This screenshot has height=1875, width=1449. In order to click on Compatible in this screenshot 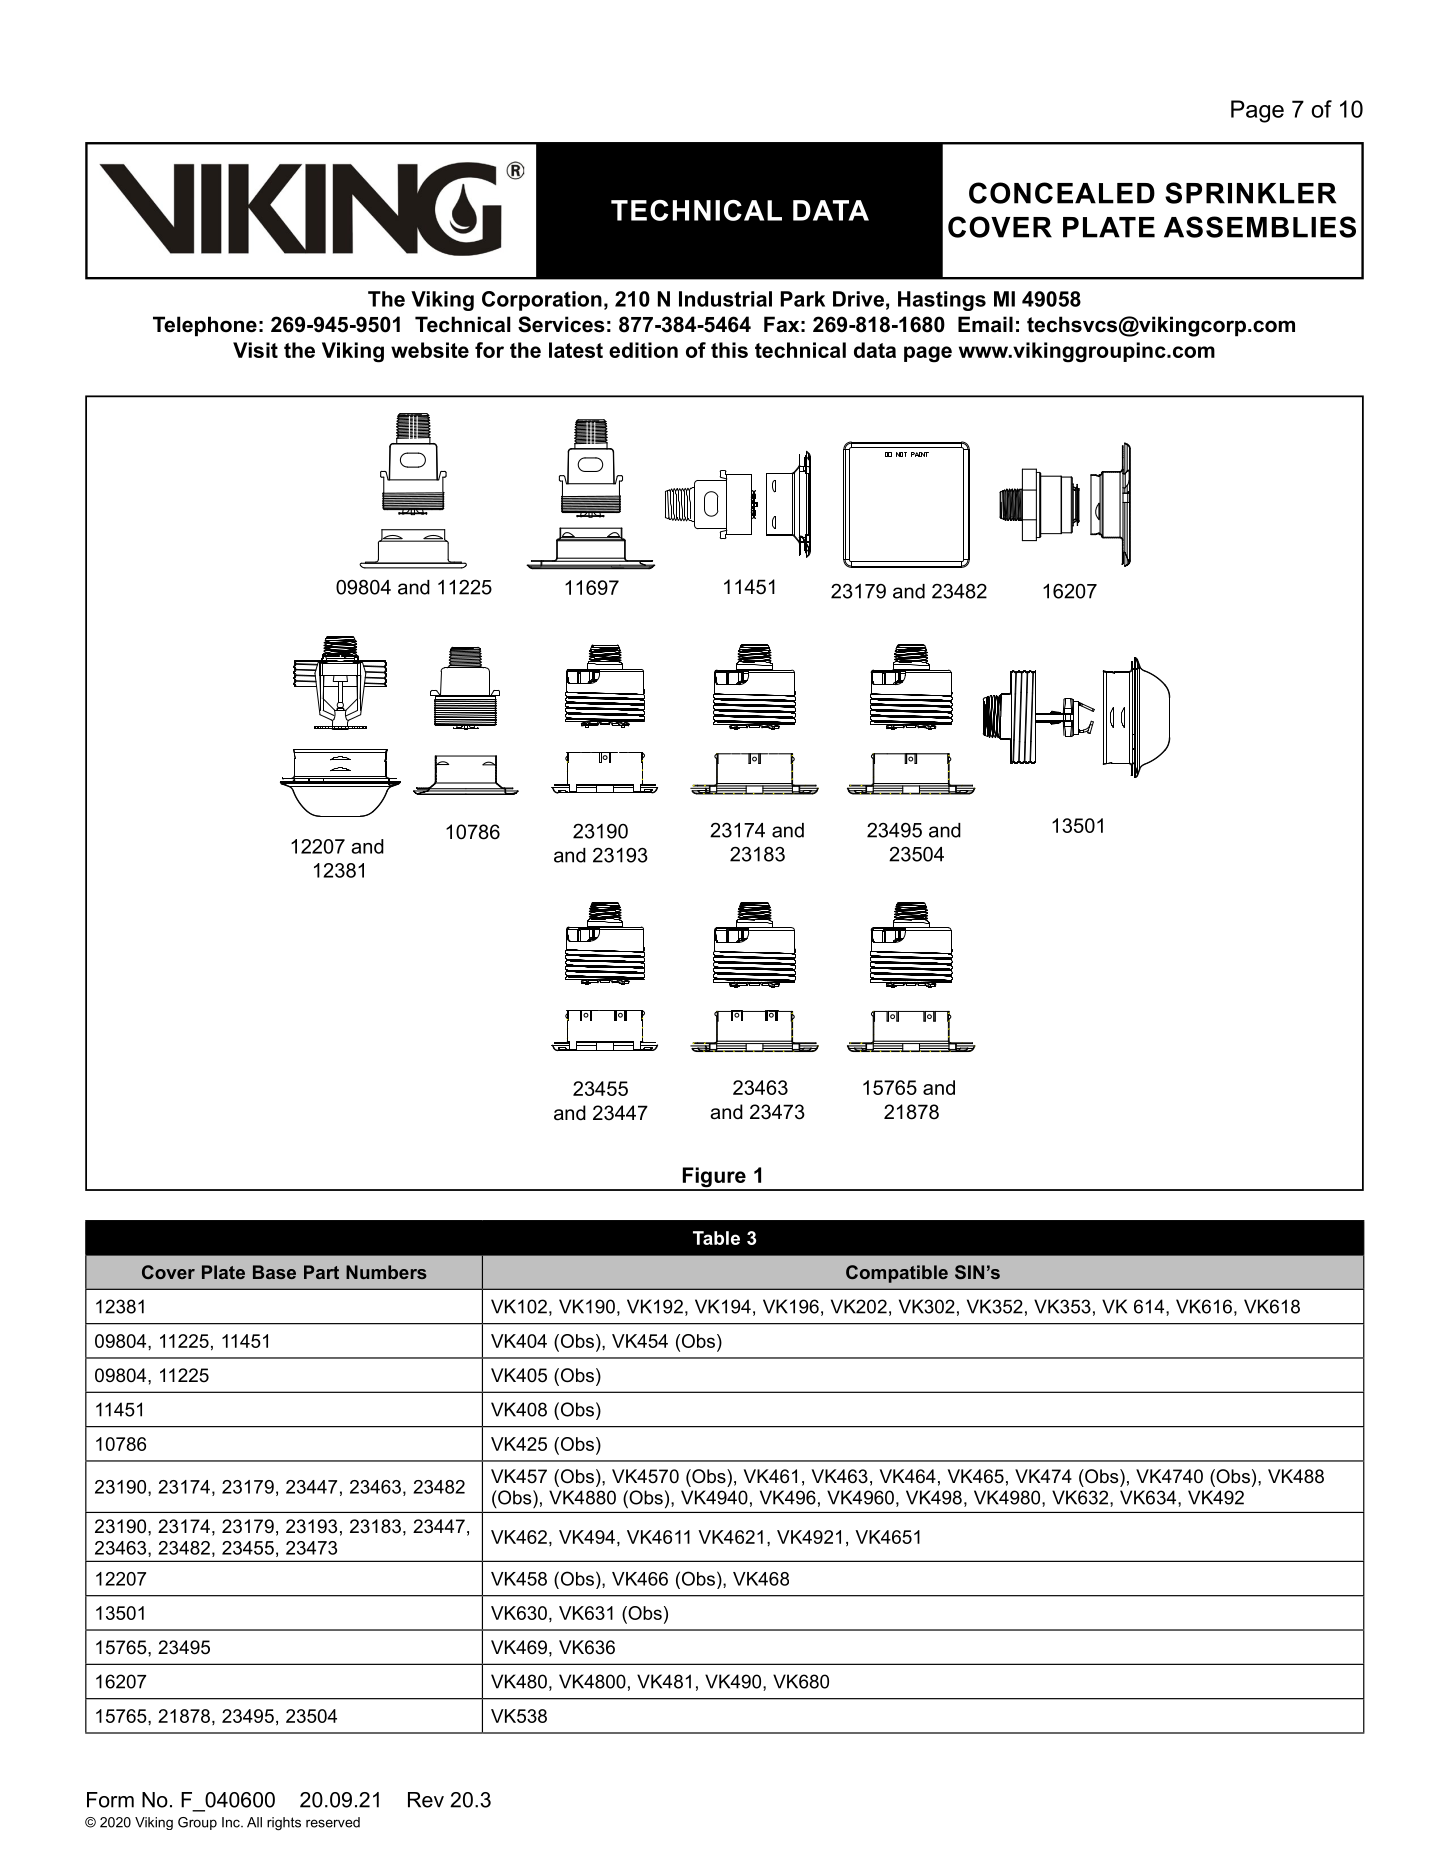, I will do `click(897, 1274)`.
